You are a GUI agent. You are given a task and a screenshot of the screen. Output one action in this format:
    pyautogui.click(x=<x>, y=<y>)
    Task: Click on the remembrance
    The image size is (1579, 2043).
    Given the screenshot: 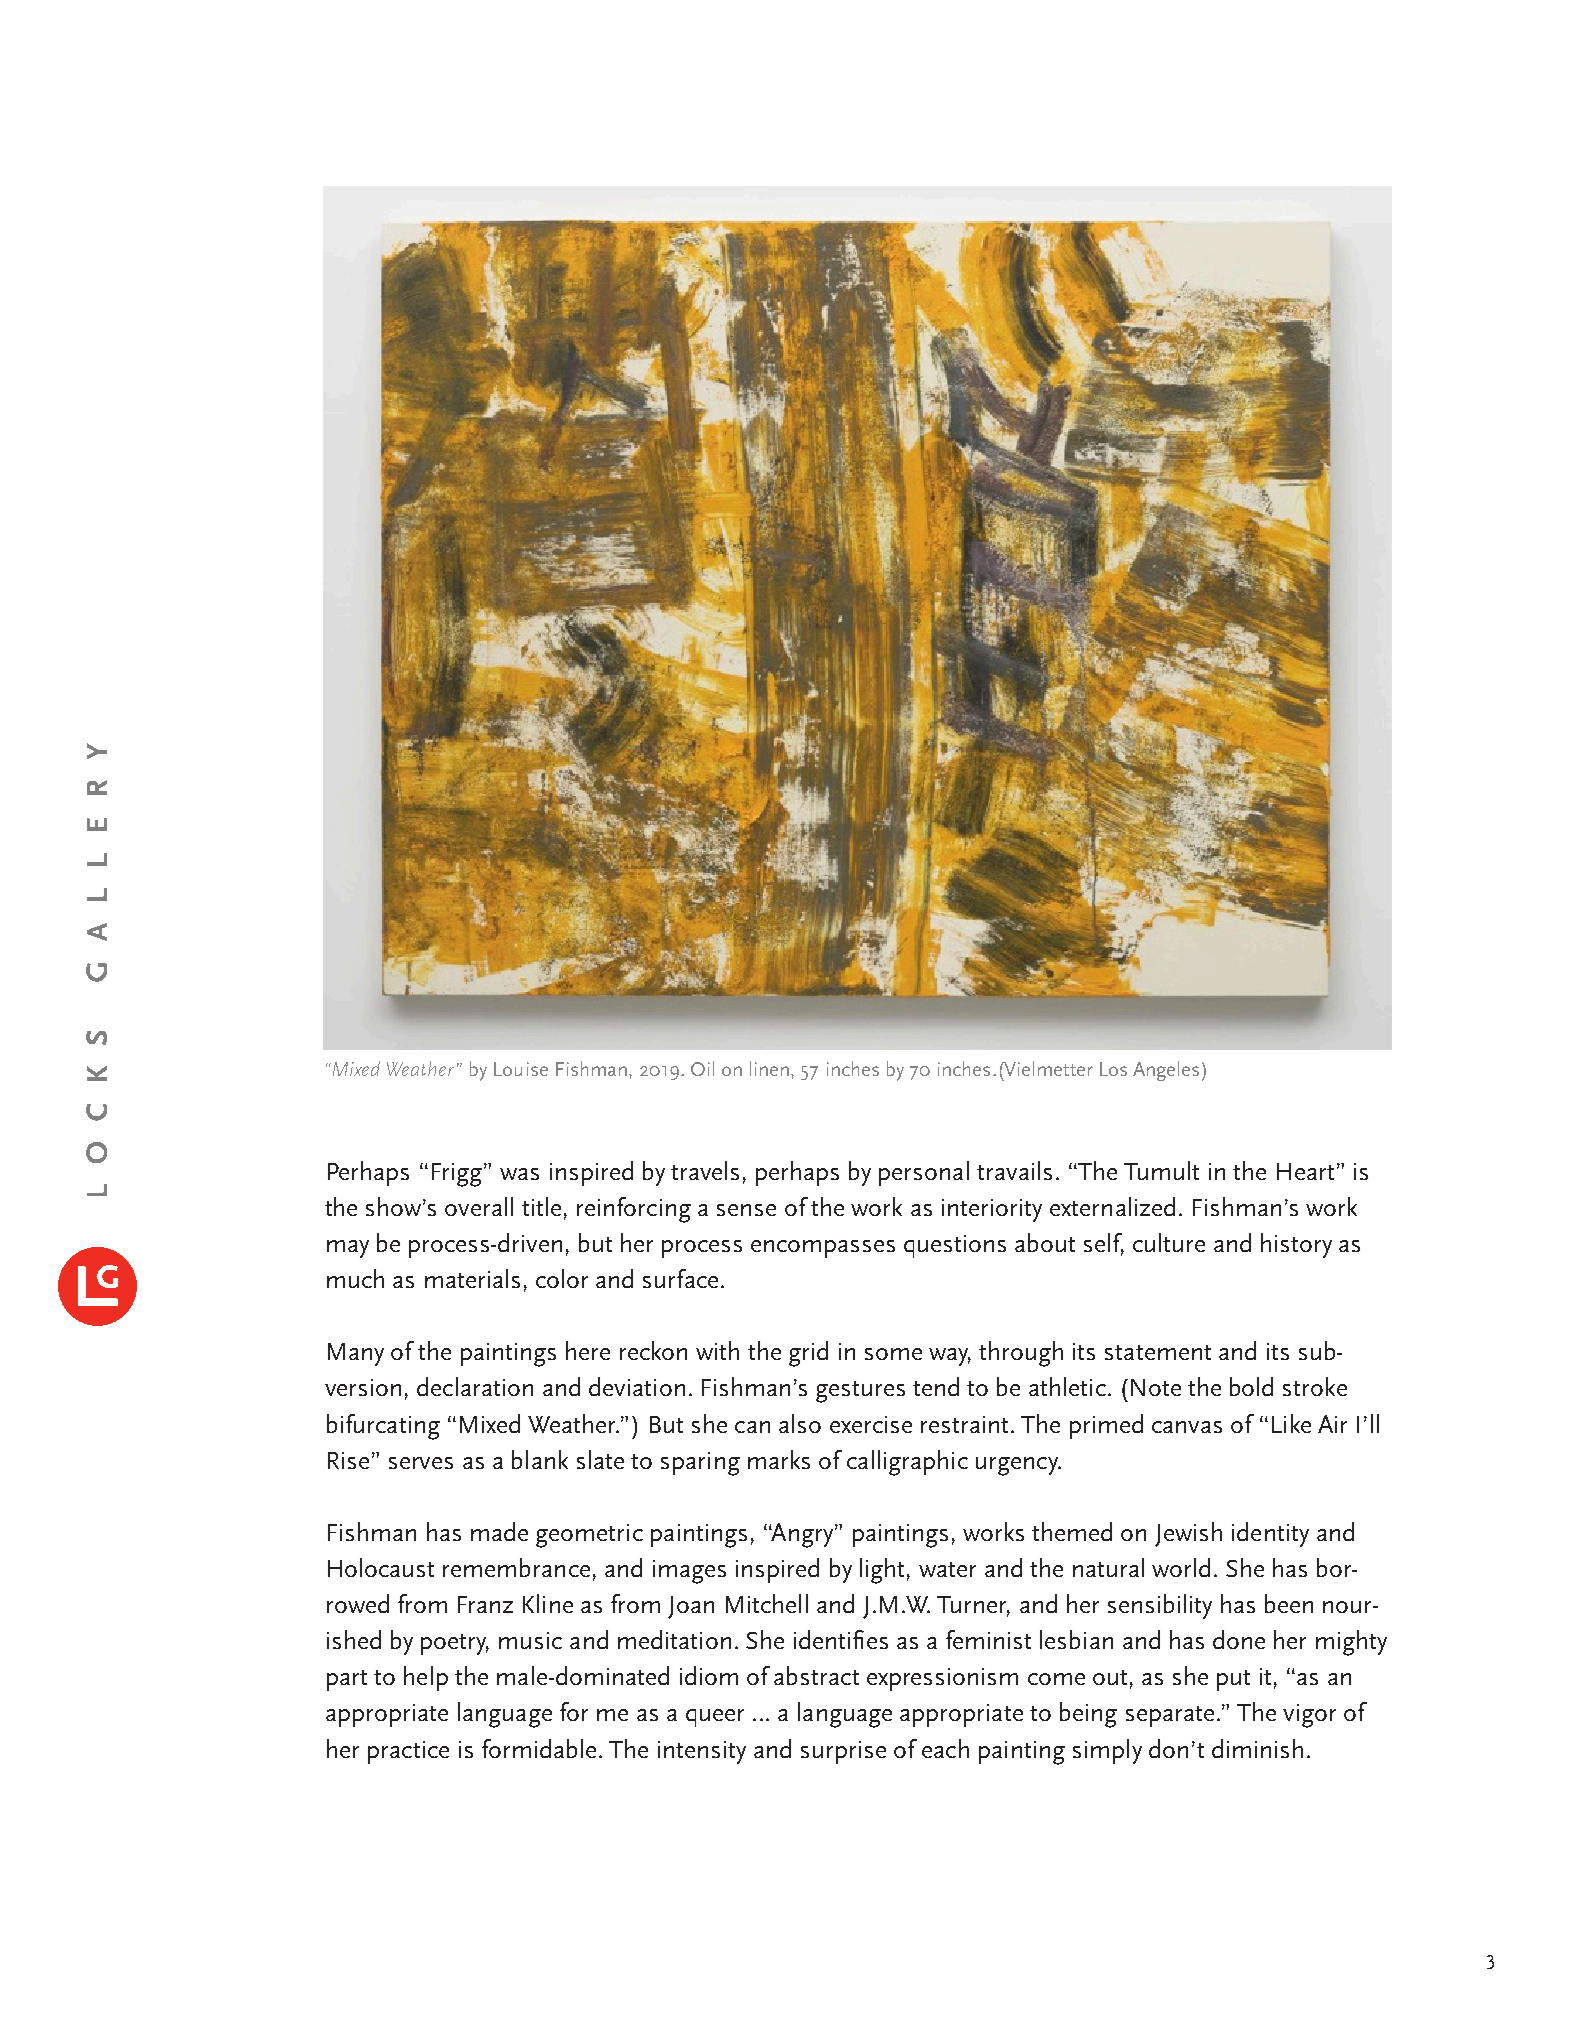 What is the action you would take?
    pyautogui.click(x=516, y=1567)
